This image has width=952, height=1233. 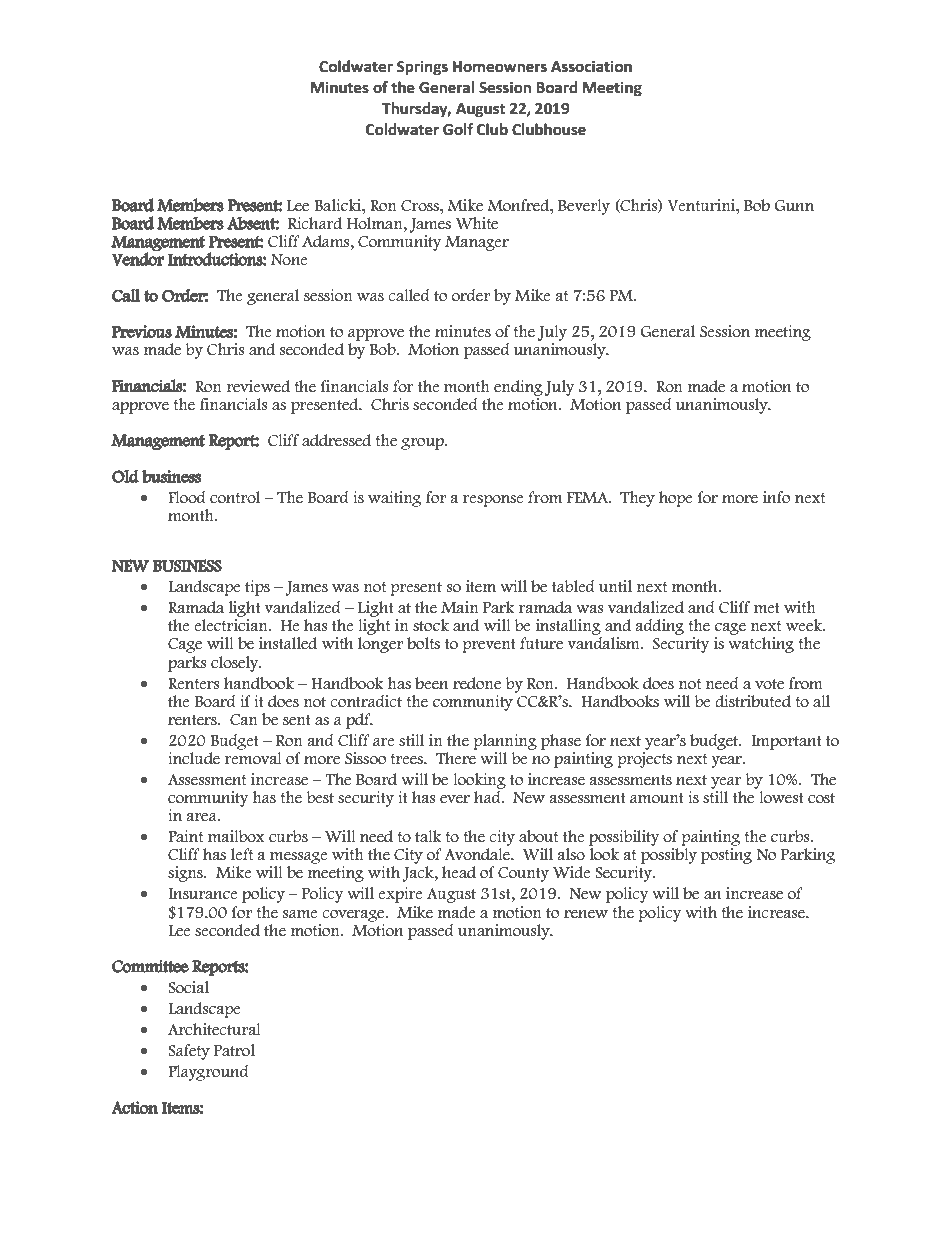 What do you see at coordinates (794, 206) in the image?
I see `Gunn` at bounding box center [794, 206].
